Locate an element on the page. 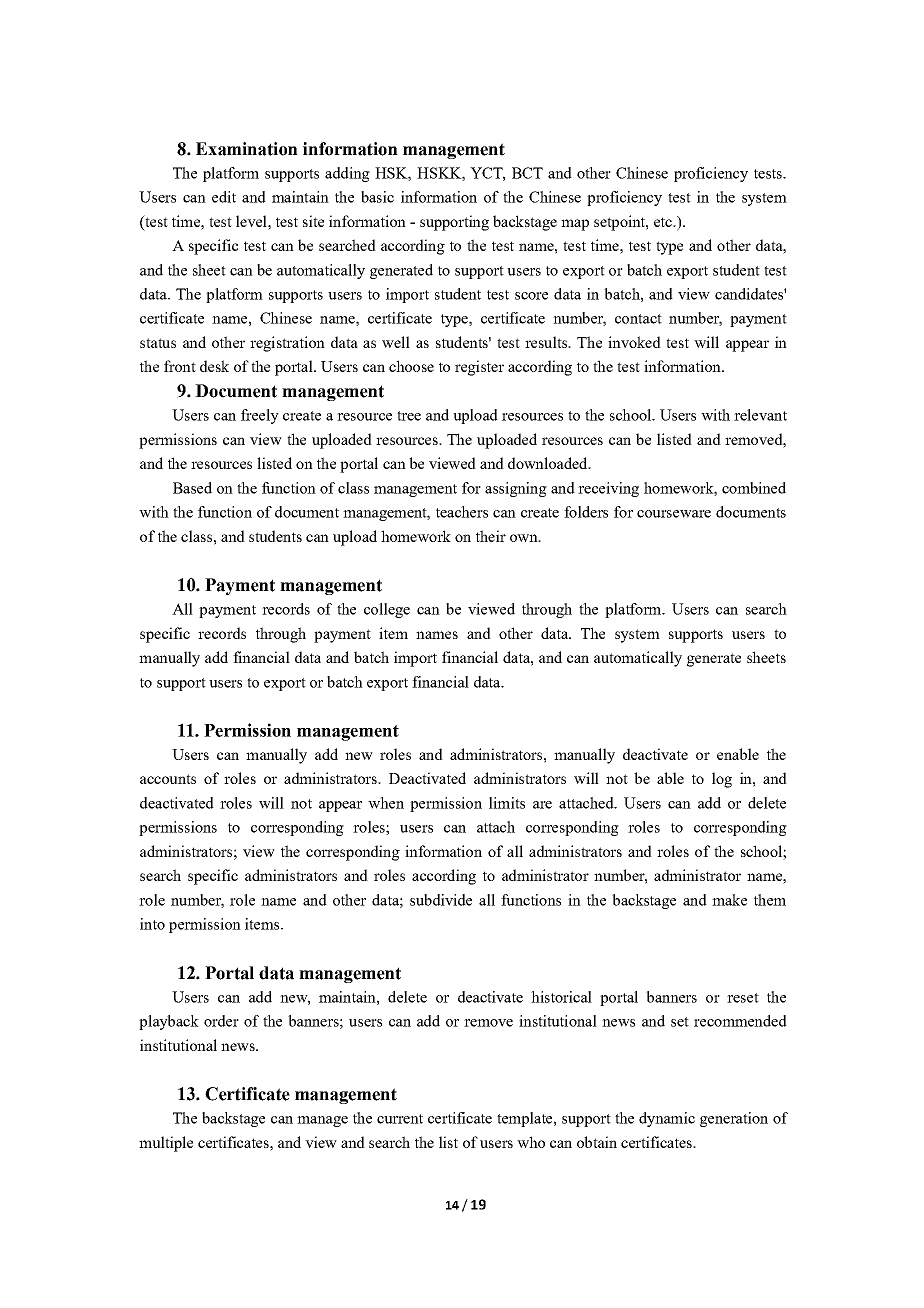 The image size is (924, 1308). etc is located at coordinates (664, 222).
